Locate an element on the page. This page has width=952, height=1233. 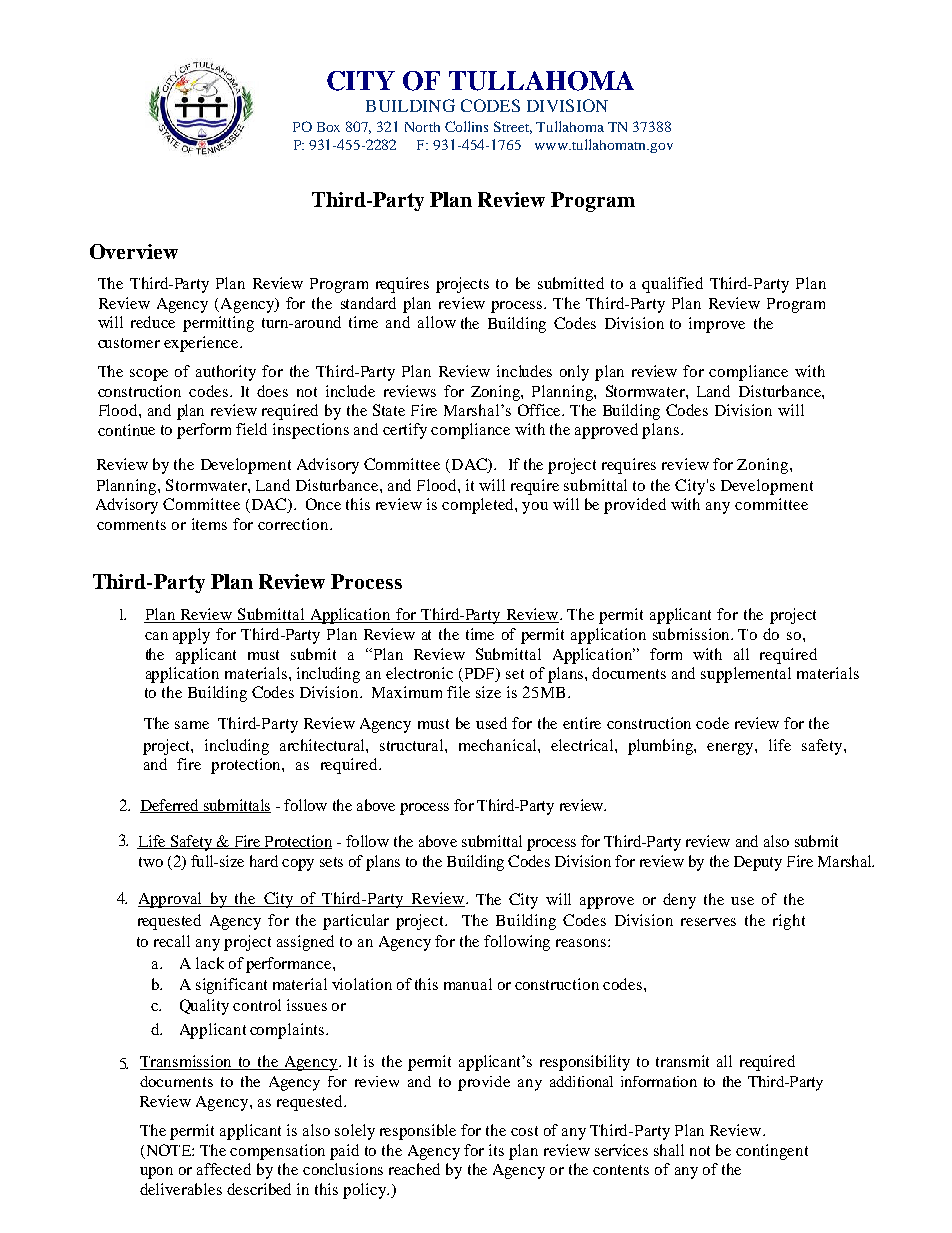
qualified is located at coordinates (672, 285).
